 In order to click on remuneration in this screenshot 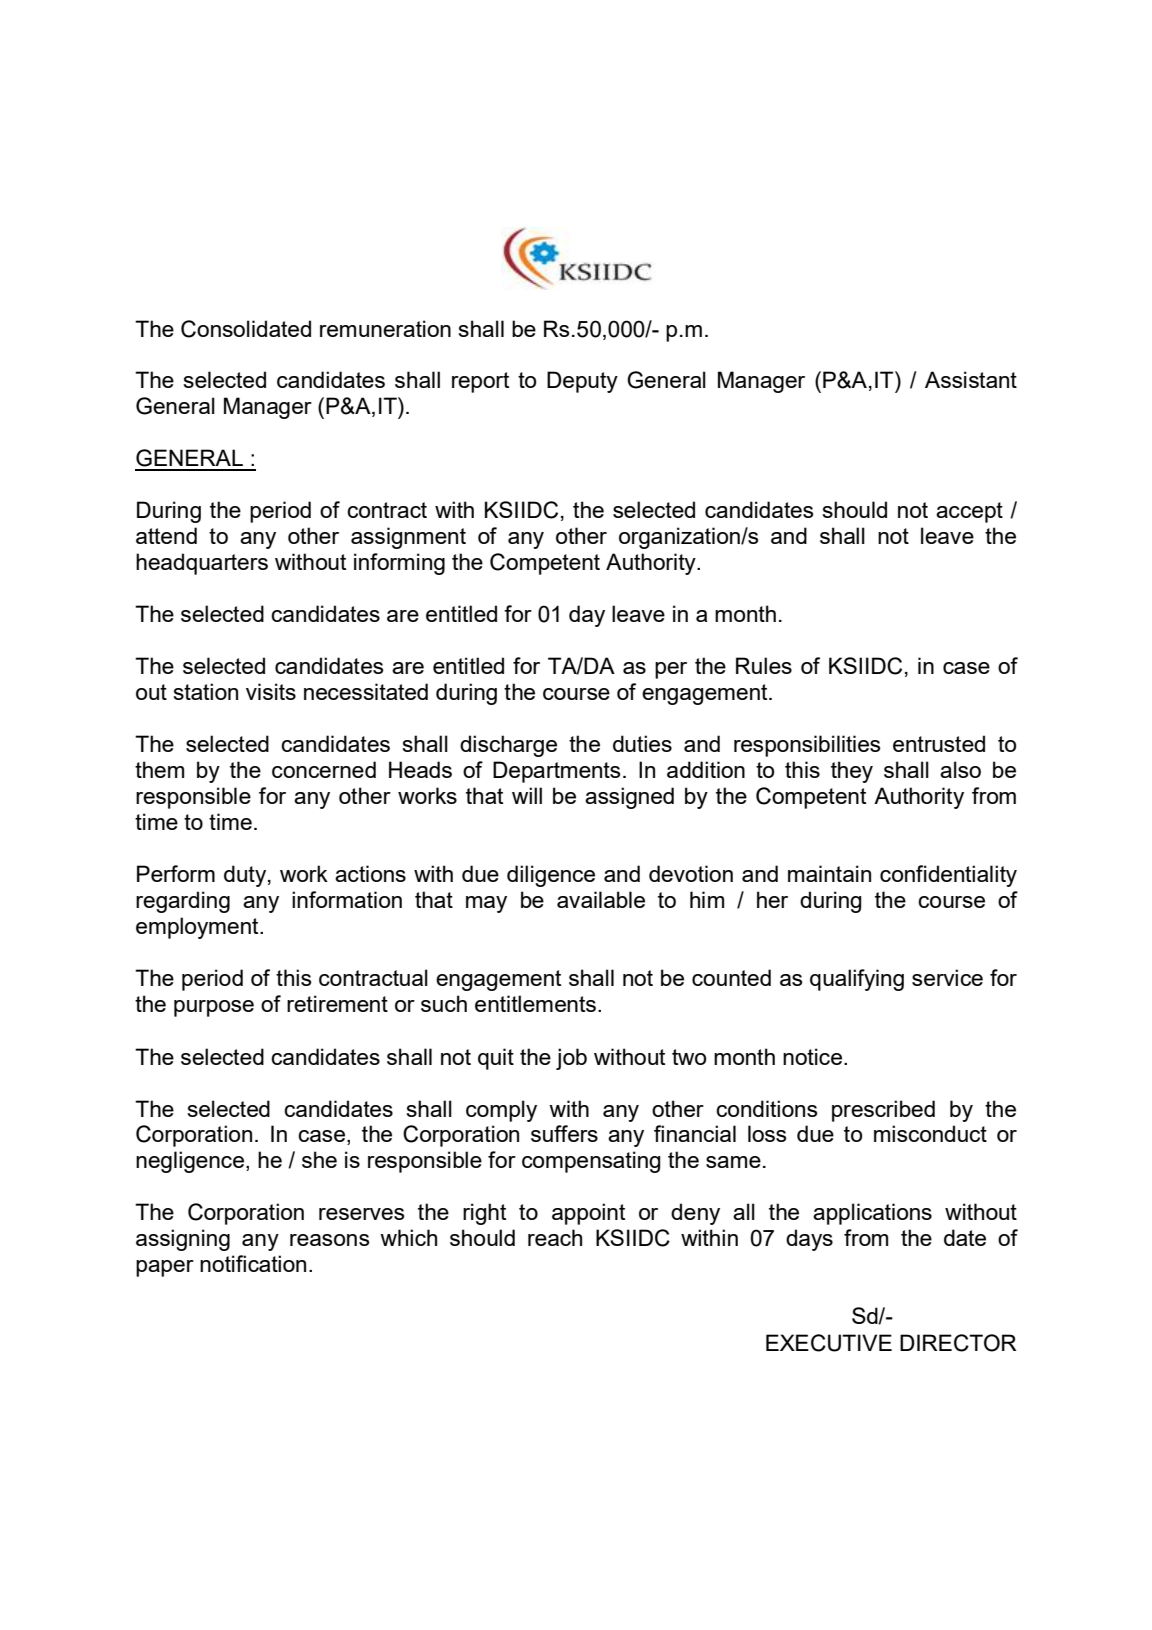, I will do `click(385, 328)`.
